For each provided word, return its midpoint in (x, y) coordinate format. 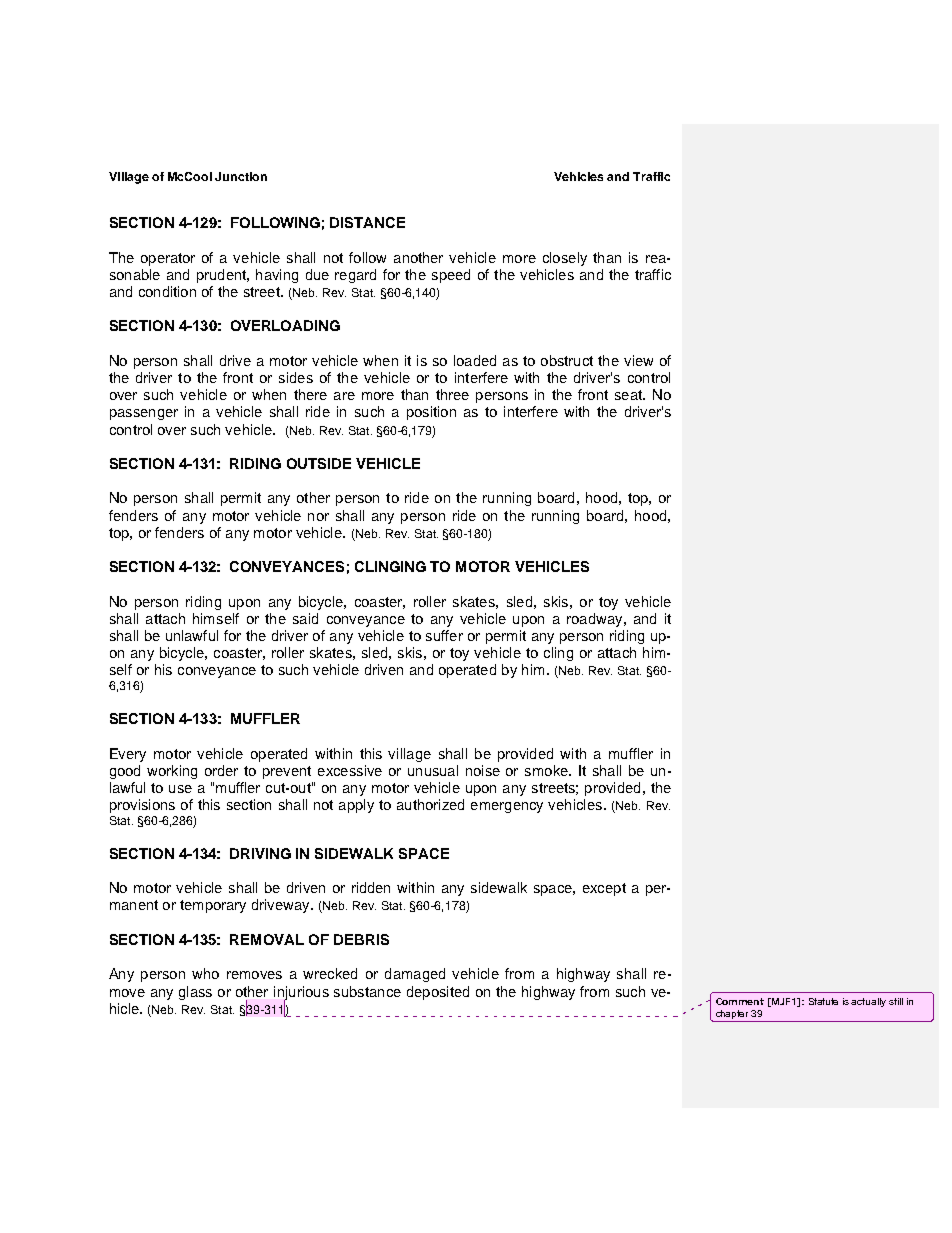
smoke (547, 770)
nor (318, 517)
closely (565, 259)
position (431, 413)
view (638, 360)
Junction (241, 176)
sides (296, 377)
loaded (475, 360)
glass (195, 993)
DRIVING (260, 853)
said (305, 618)
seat (629, 395)
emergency (507, 807)
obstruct (567, 360)
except (604, 889)
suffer (444, 635)
